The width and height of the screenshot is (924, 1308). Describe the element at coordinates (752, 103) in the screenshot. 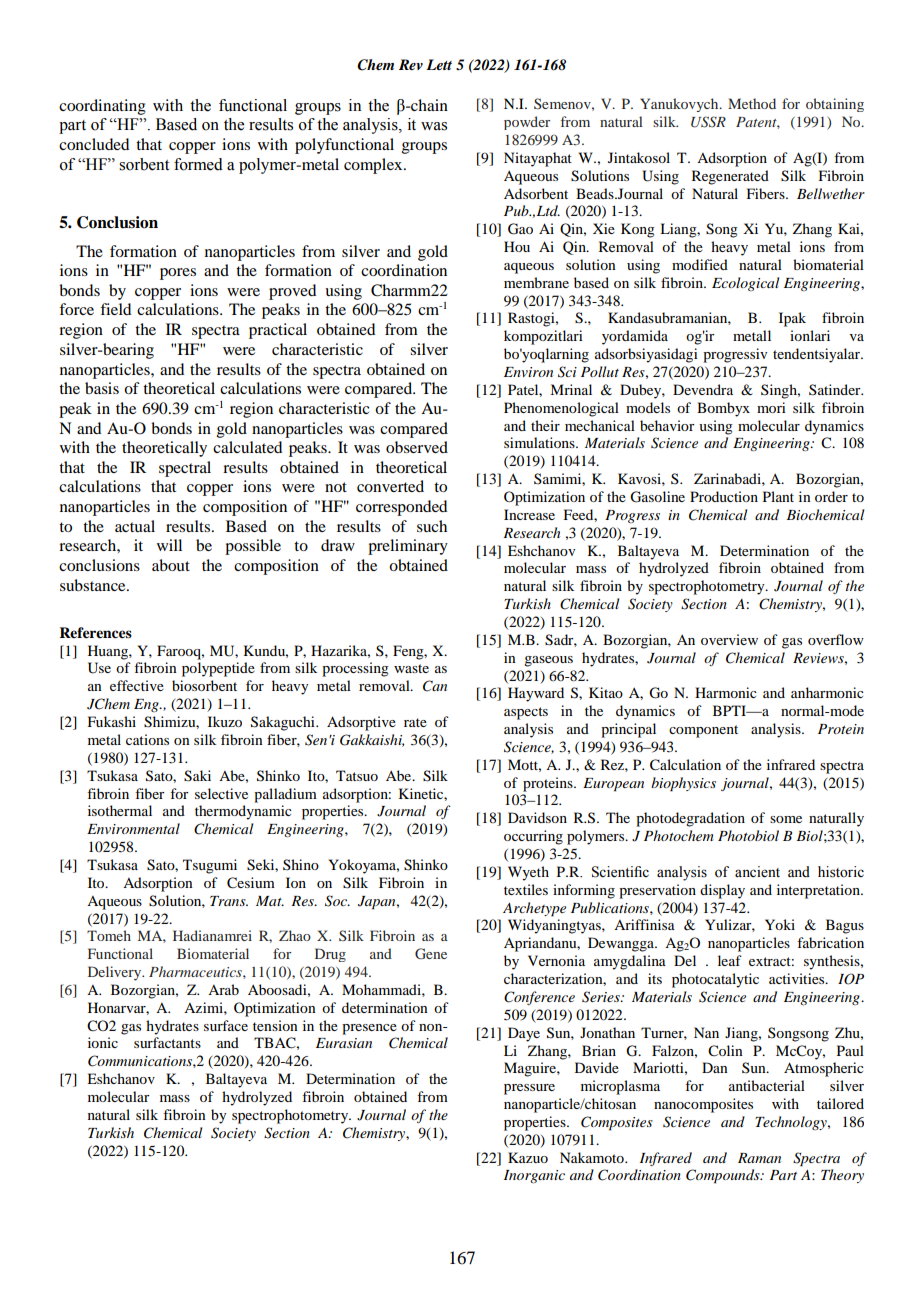

I see `Method` at that location.
